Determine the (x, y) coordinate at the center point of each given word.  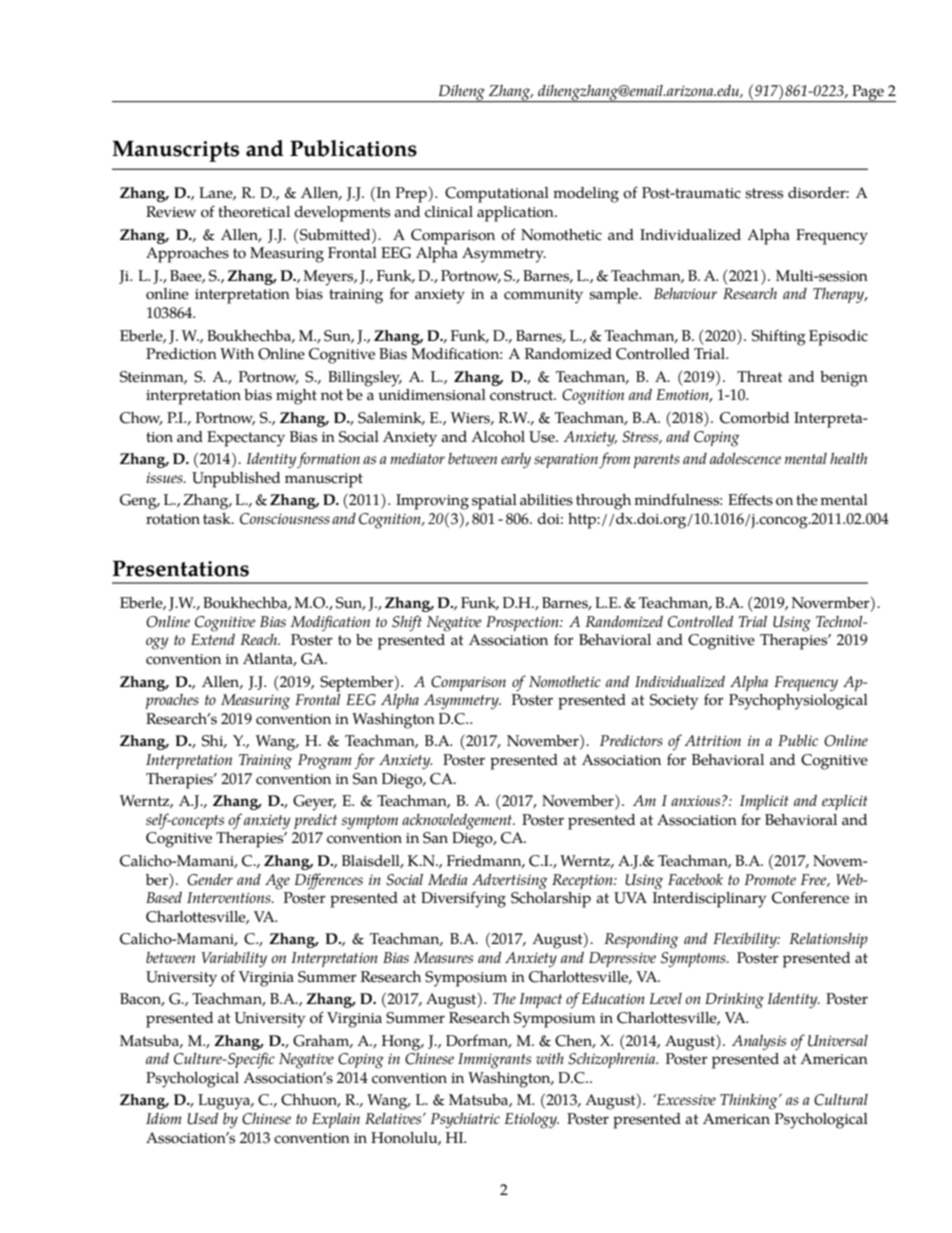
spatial (494, 502)
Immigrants (494, 1061)
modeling (586, 195)
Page (868, 93)
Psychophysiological (798, 700)
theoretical (254, 212)
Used (202, 1119)
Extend (213, 638)
